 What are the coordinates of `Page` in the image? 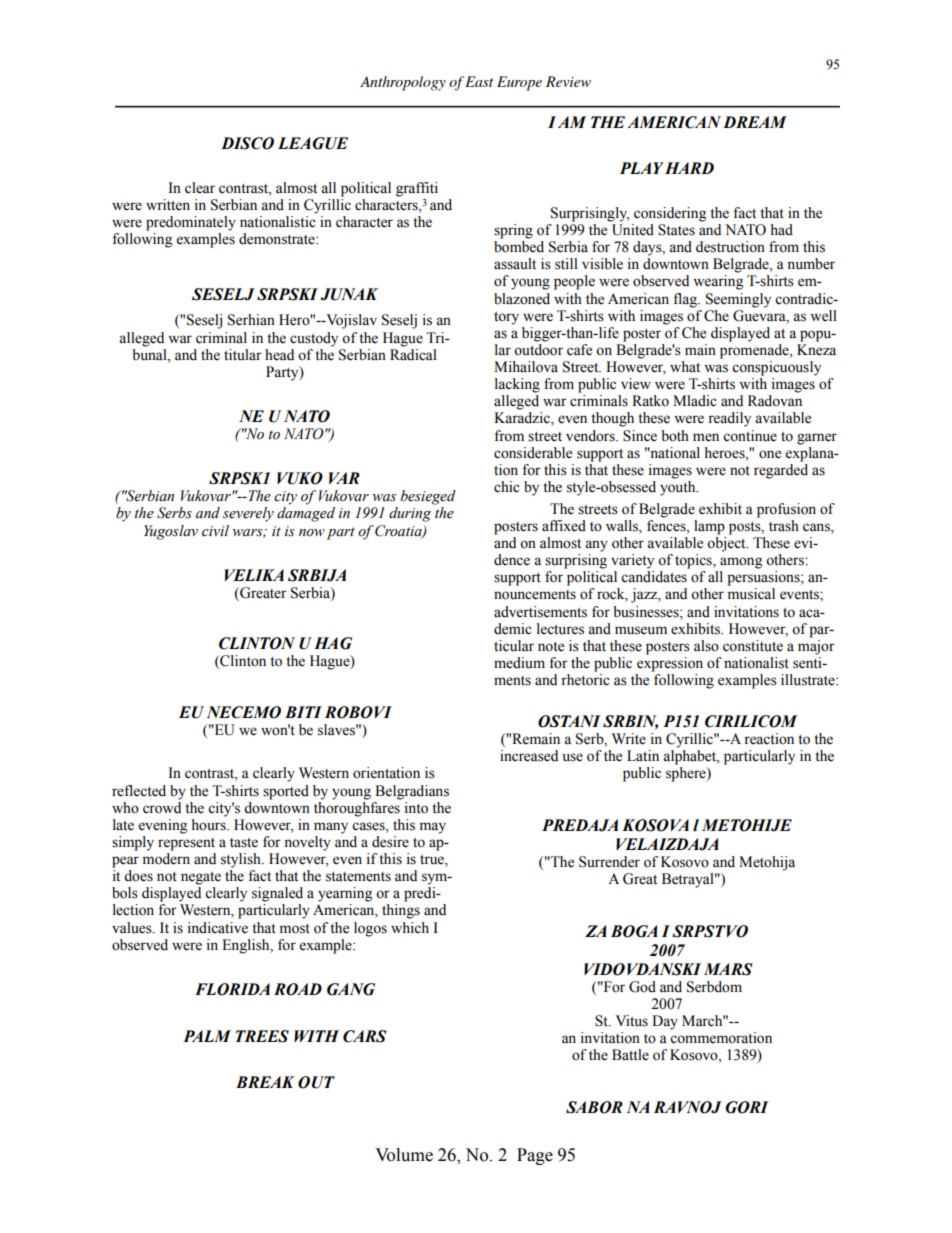 It's located at (535, 1156).
